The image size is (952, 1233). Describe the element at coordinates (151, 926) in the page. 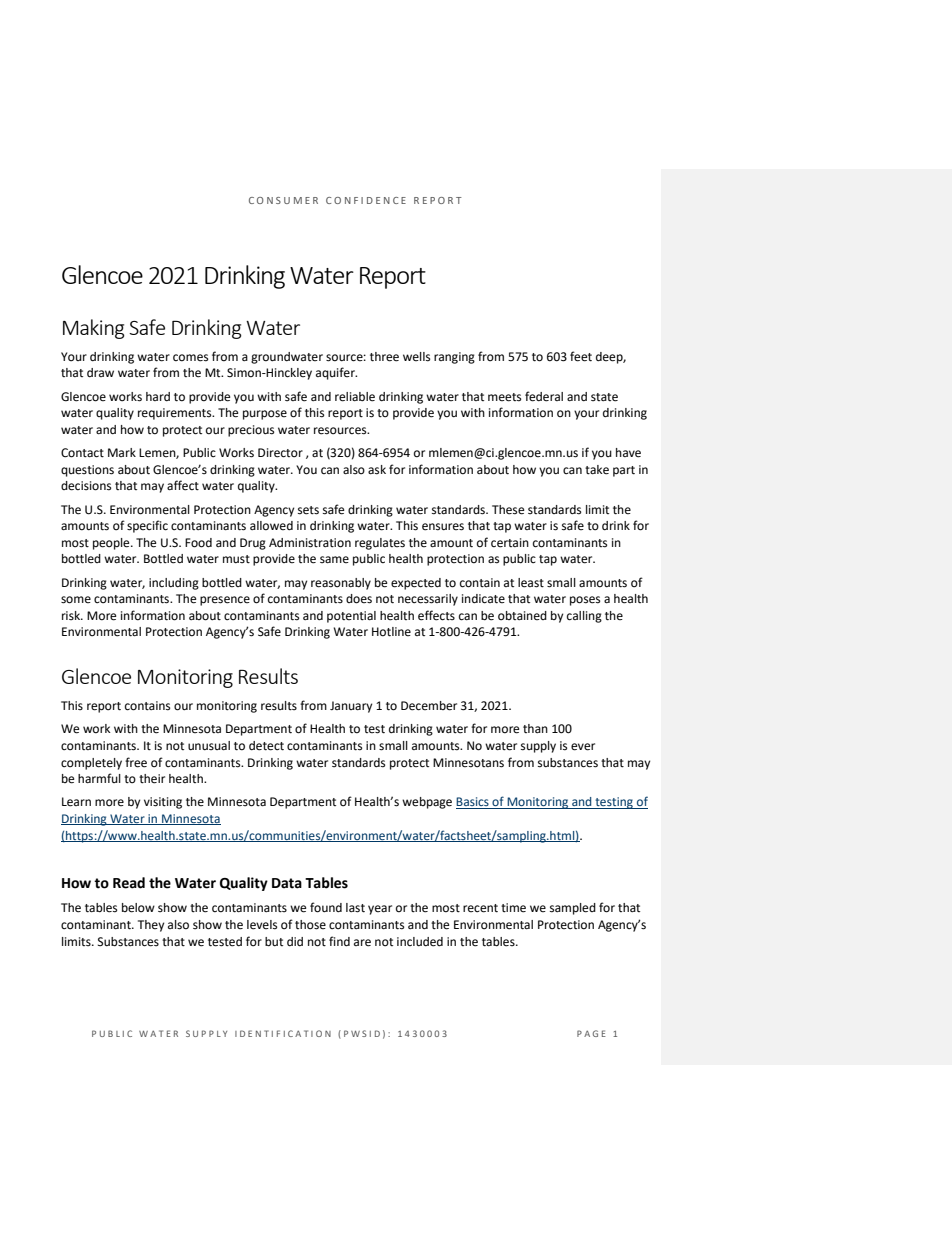

I see `They` at that location.
